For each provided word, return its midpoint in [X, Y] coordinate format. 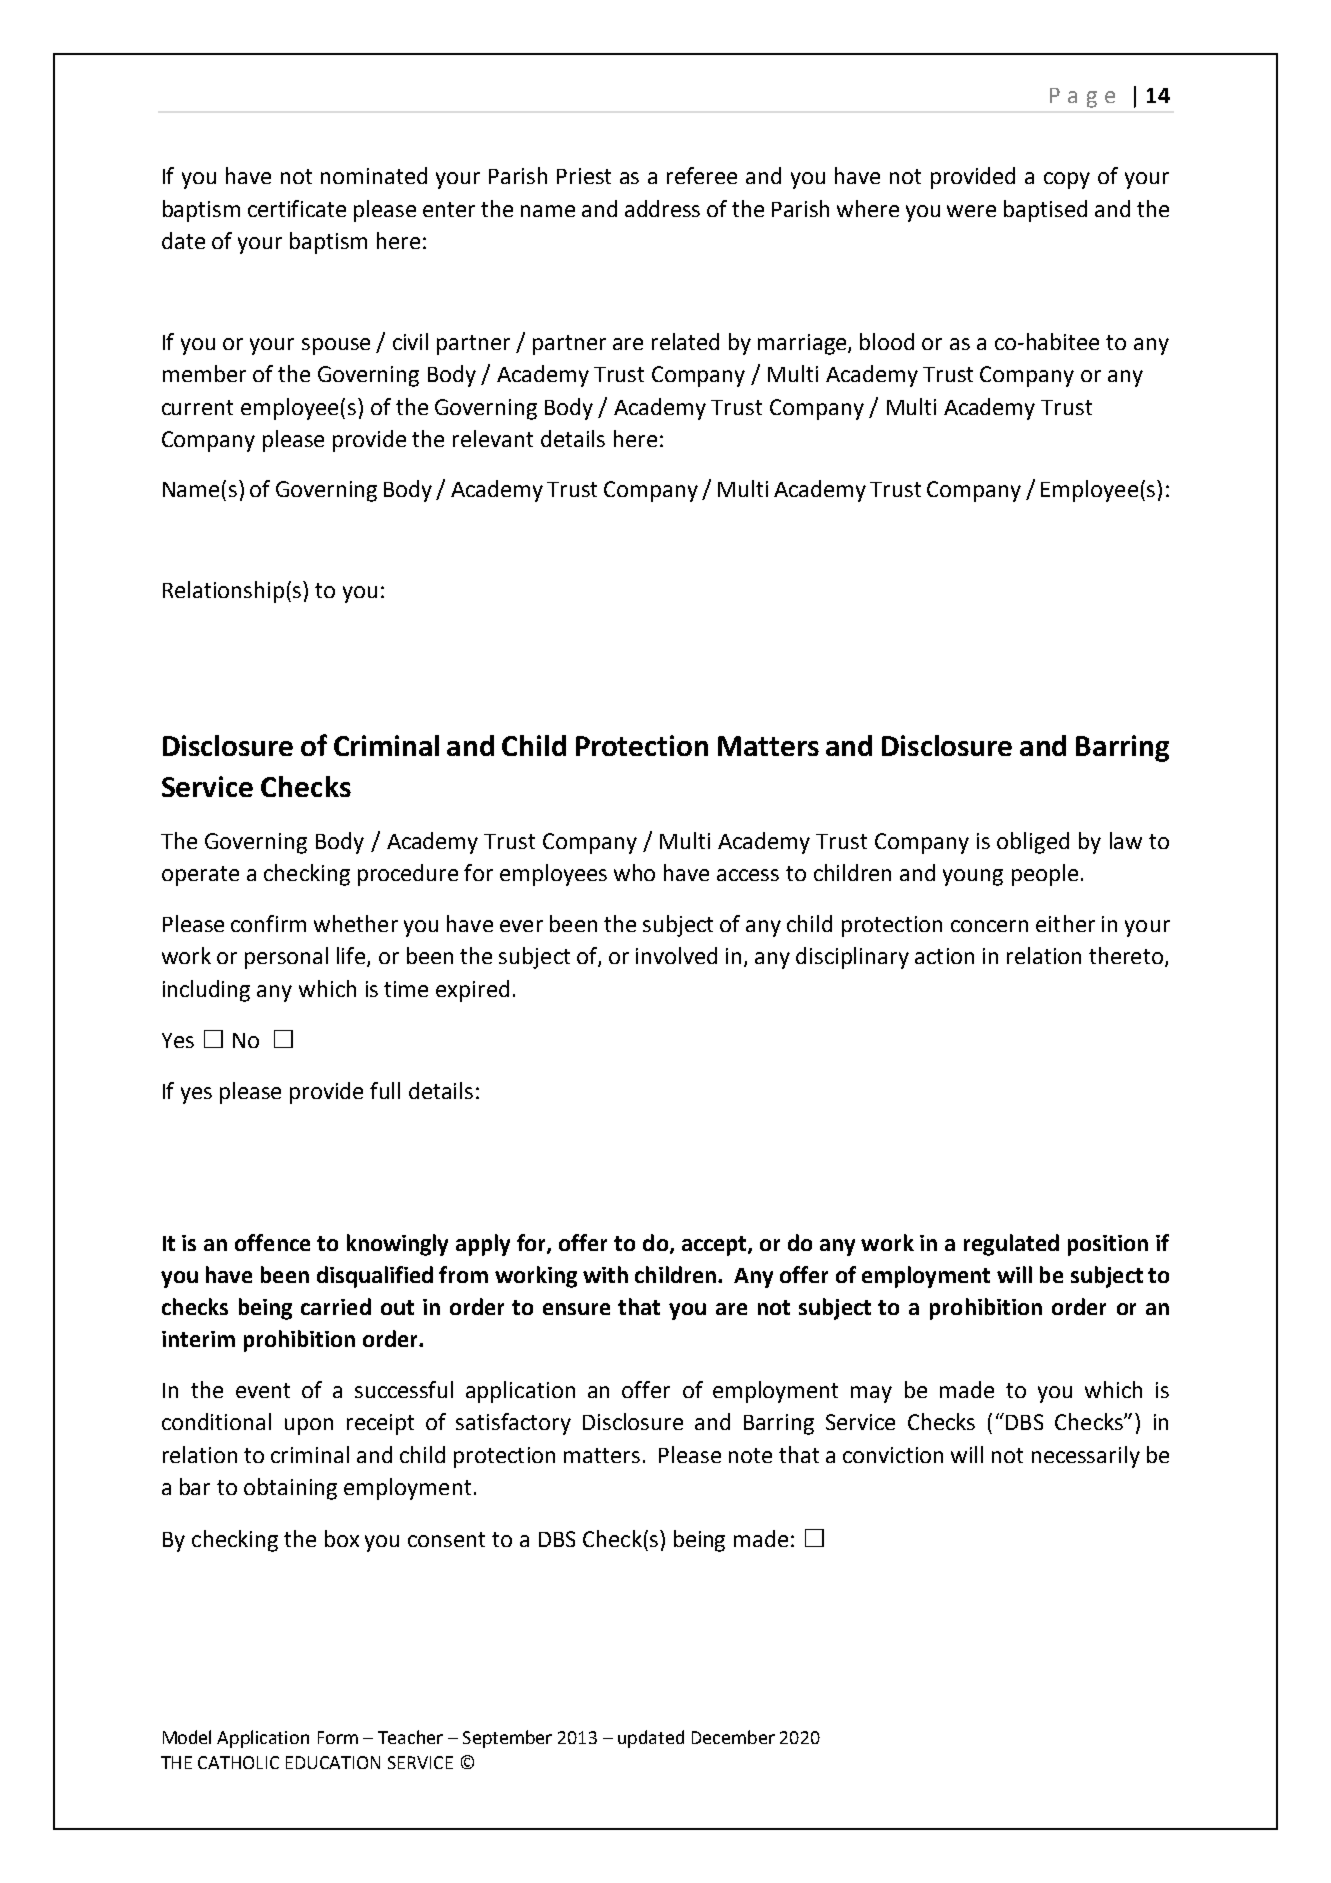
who [634, 872]
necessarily [1086, 1457]
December [733, 1737]
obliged [1033, 843]
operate [200, 876]
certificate [297, 208]
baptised [1045, 211]
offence [272, 1242]
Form [338, 1737]
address [662, 208]
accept [715, 1246]
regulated [1011, 1245]
